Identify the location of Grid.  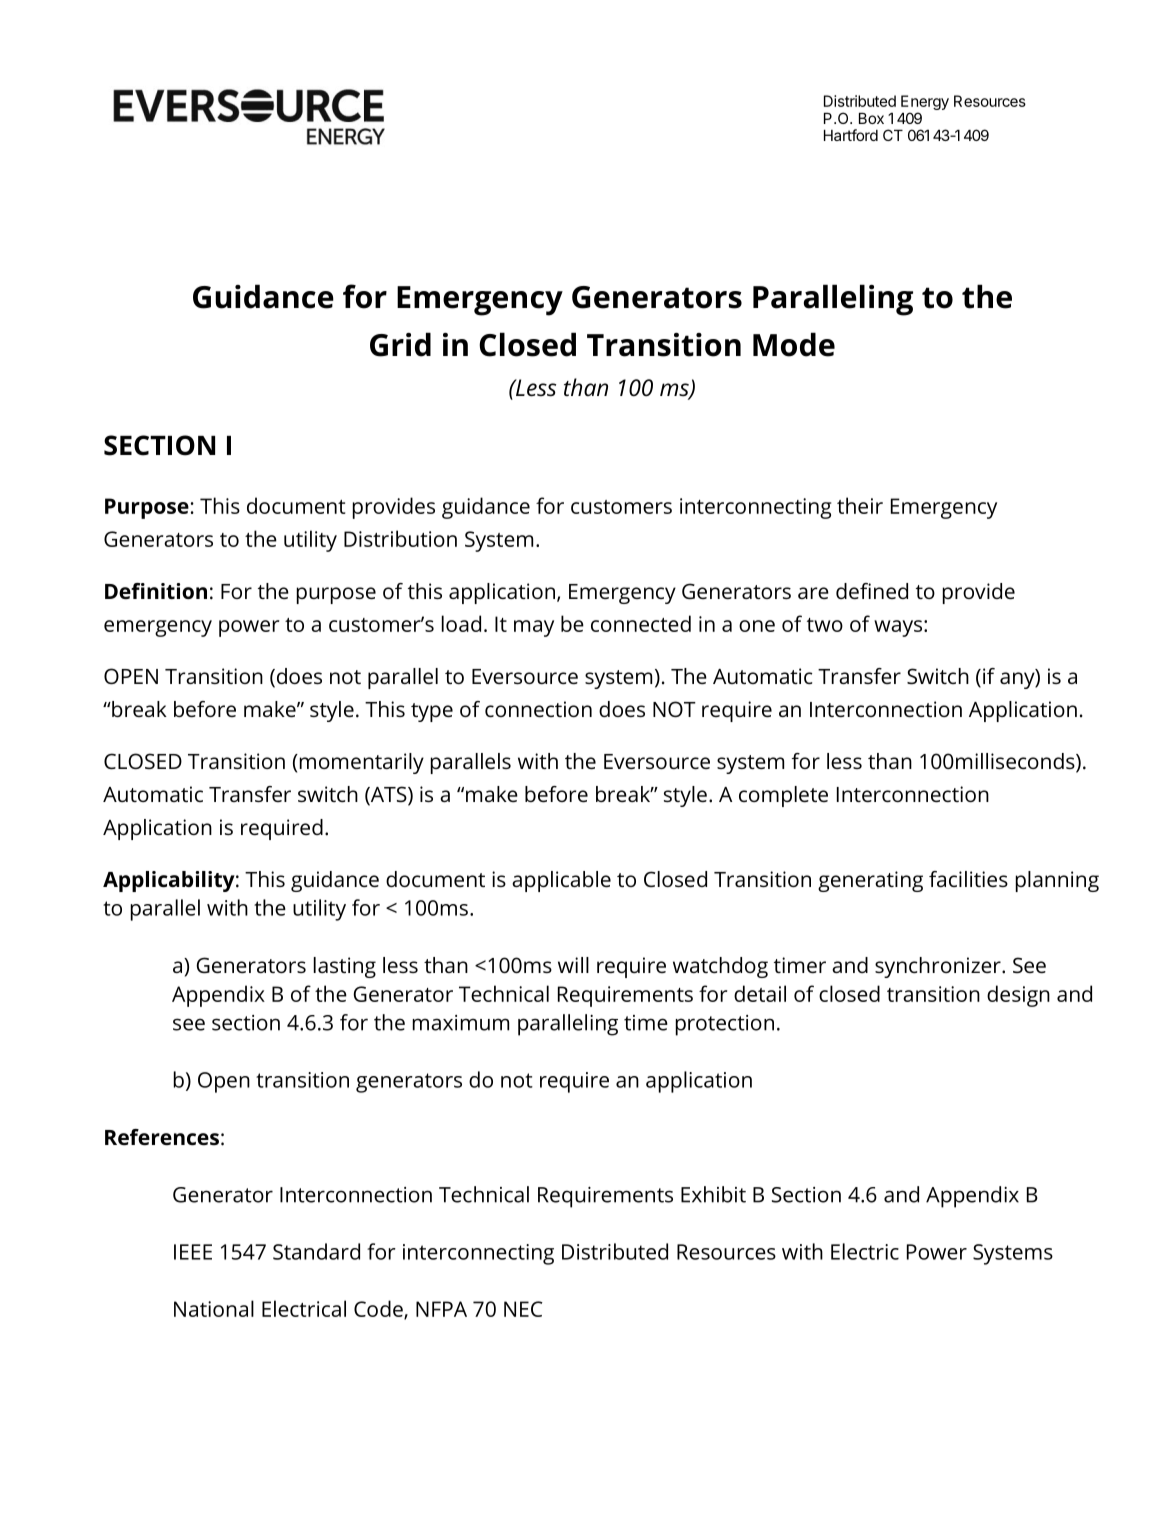
(400, 344).
